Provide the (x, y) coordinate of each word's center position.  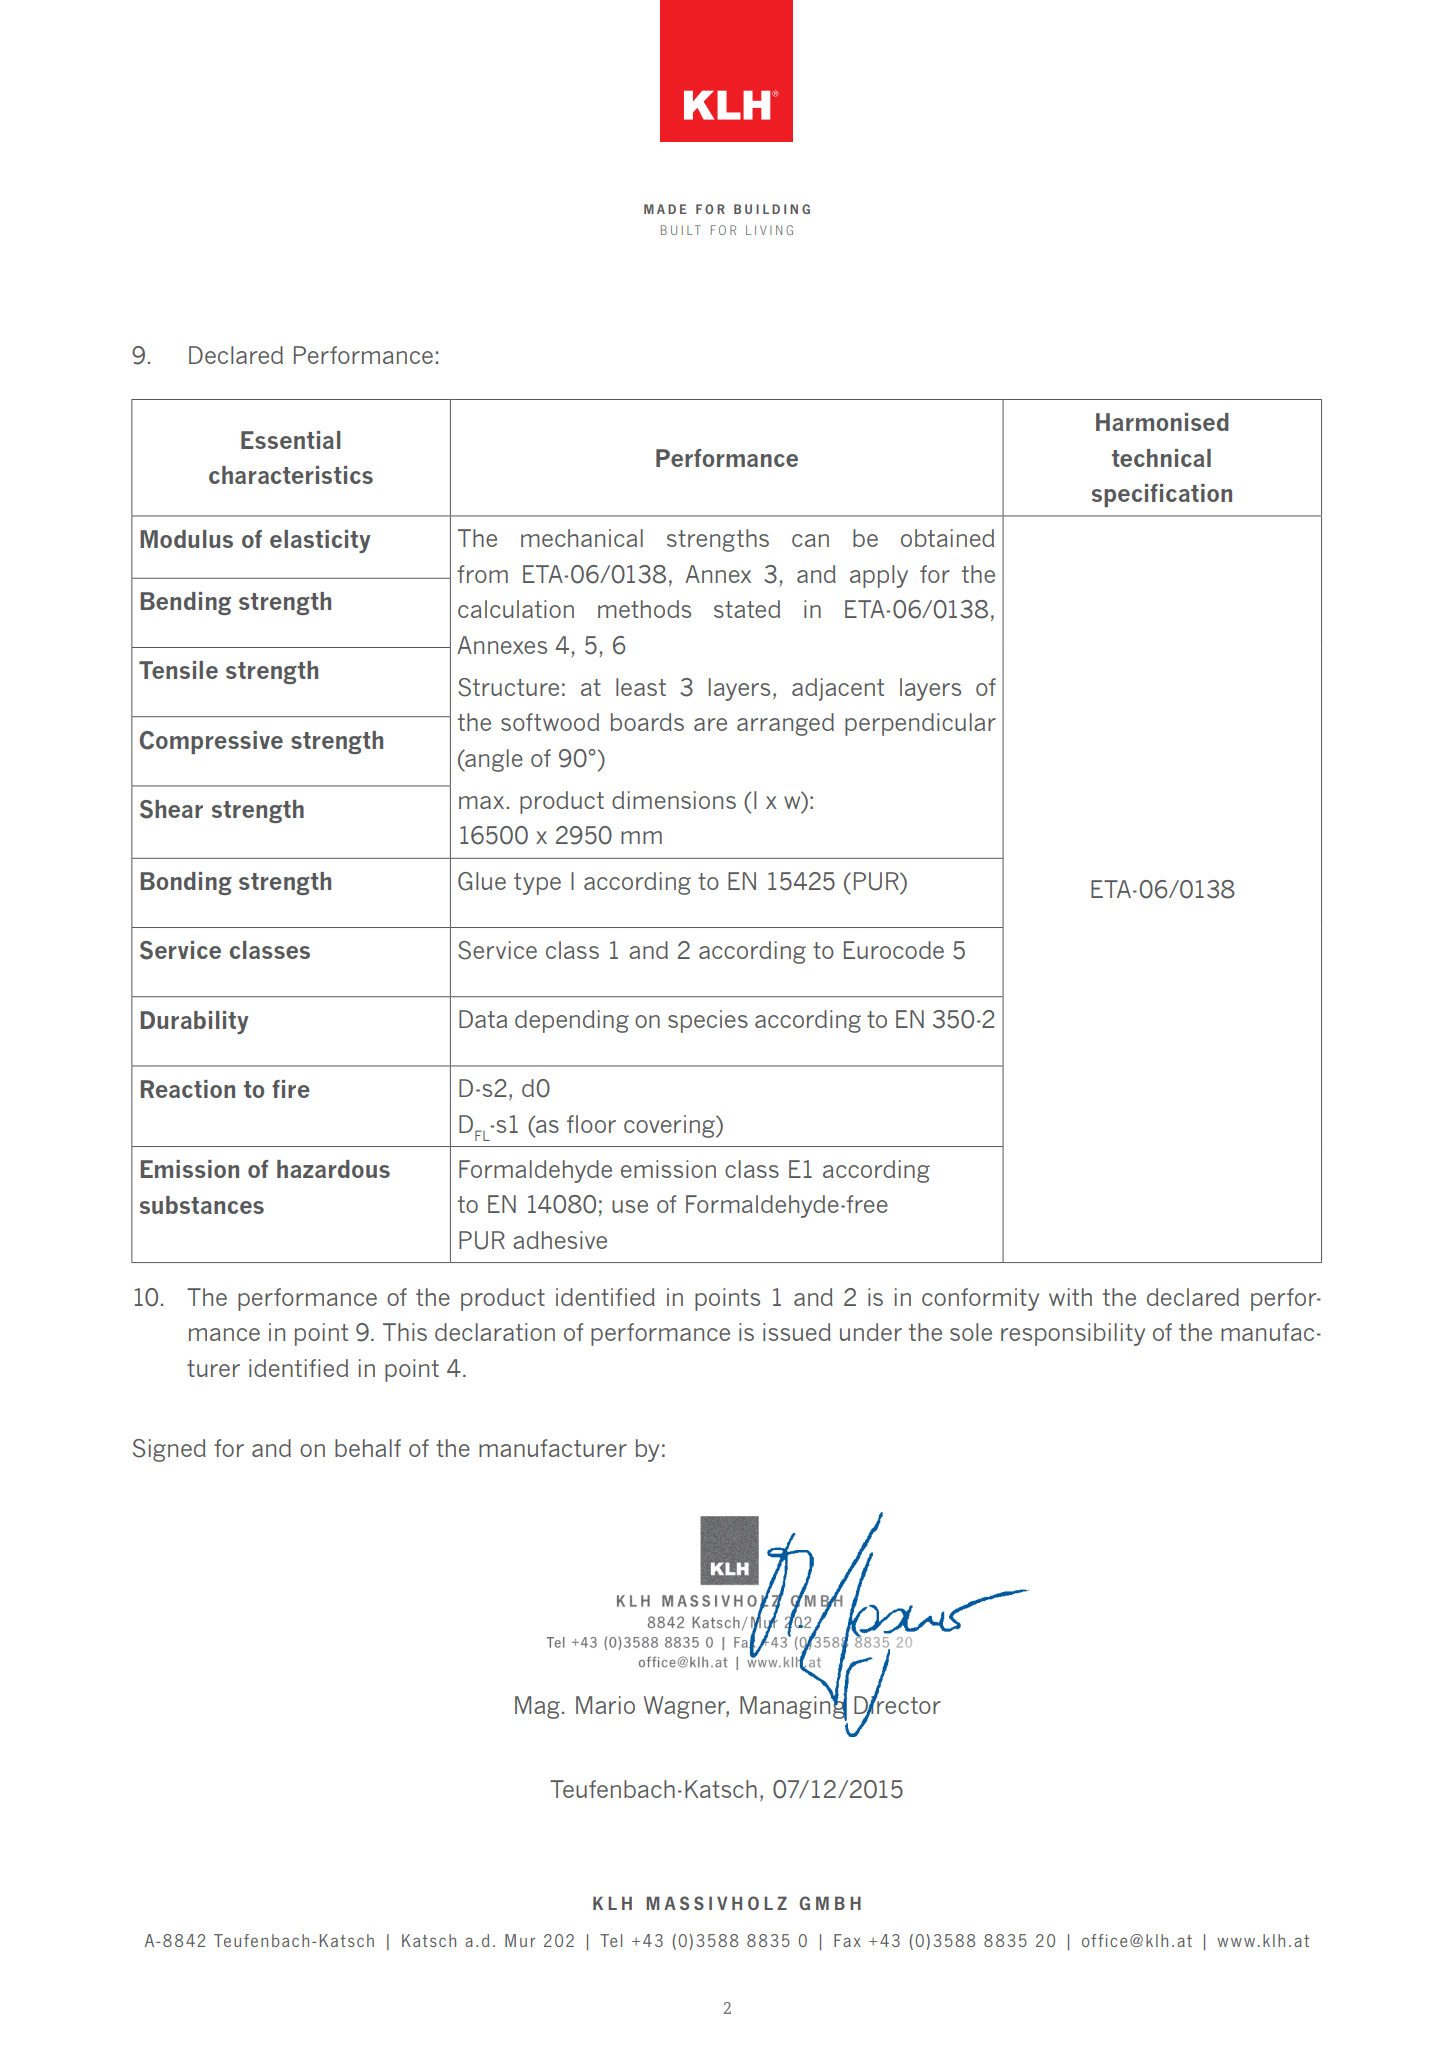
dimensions (674, 800)
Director (897, 1704)
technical (1161, 458)
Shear (171, 809)
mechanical (582, 538)
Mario (605, 1705)
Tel (611, 1940)
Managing (793, 1707)
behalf (368, 1448)
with (1070, 1297)
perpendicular (920, 724)
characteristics (291, 475)
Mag (537, 1707)
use (630, 1206)
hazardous (333, 1169)
